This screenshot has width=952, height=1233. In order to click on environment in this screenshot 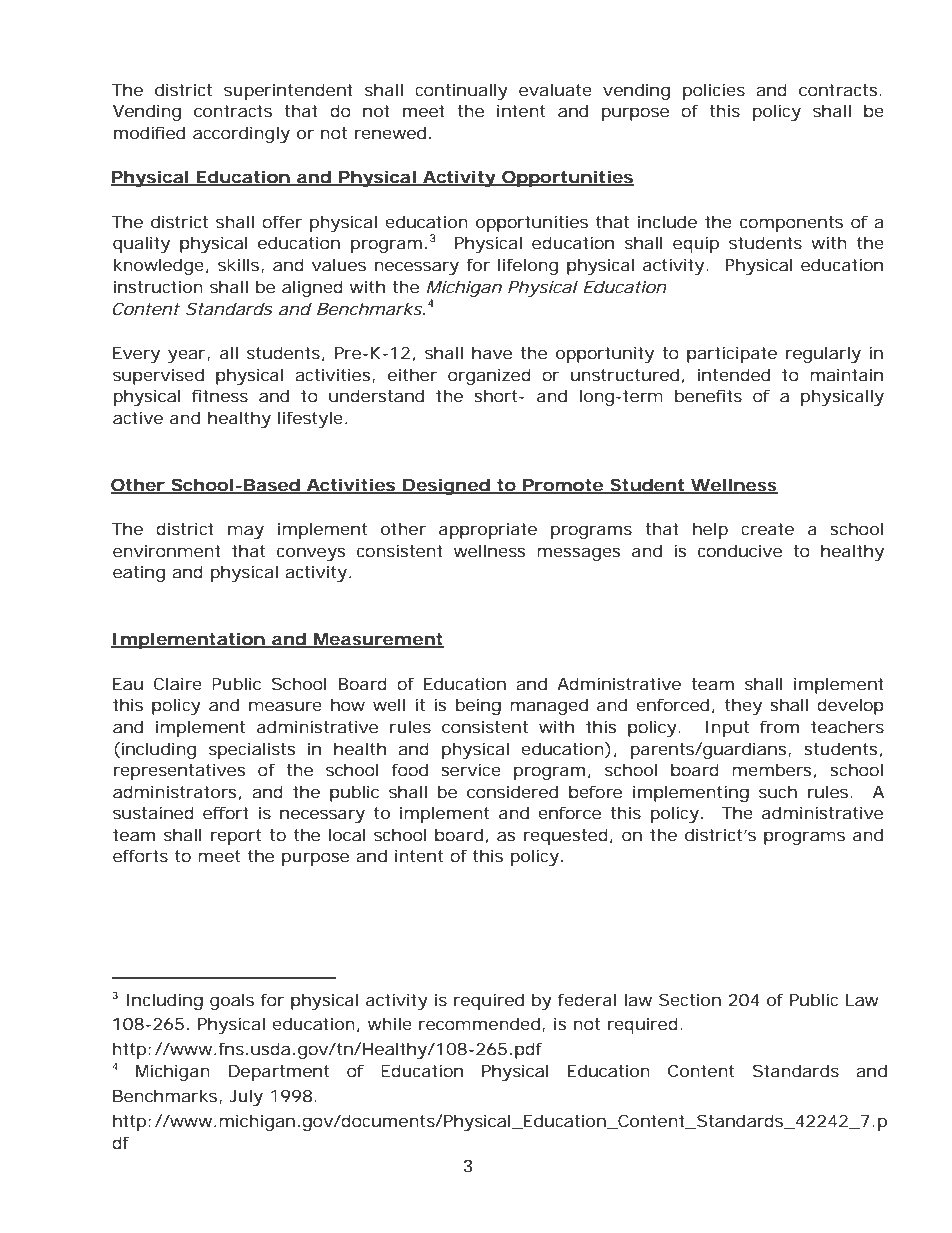, I will do `click(167, 551)`.
